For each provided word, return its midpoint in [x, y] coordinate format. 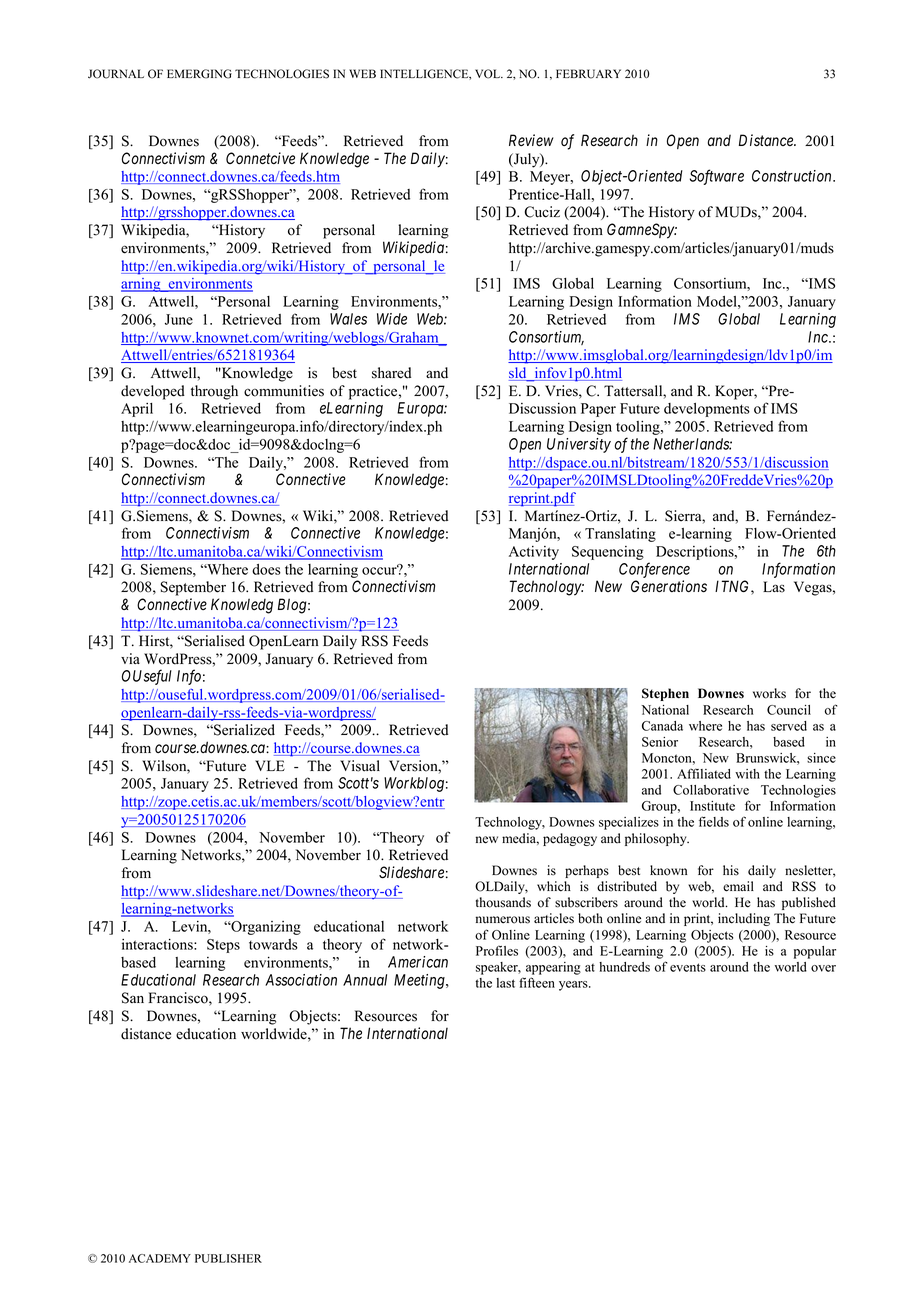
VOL [489, 74]
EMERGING [199, 74]
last [506, 983]
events [688, 967]
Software [717, 177]
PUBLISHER [228, 1258]
